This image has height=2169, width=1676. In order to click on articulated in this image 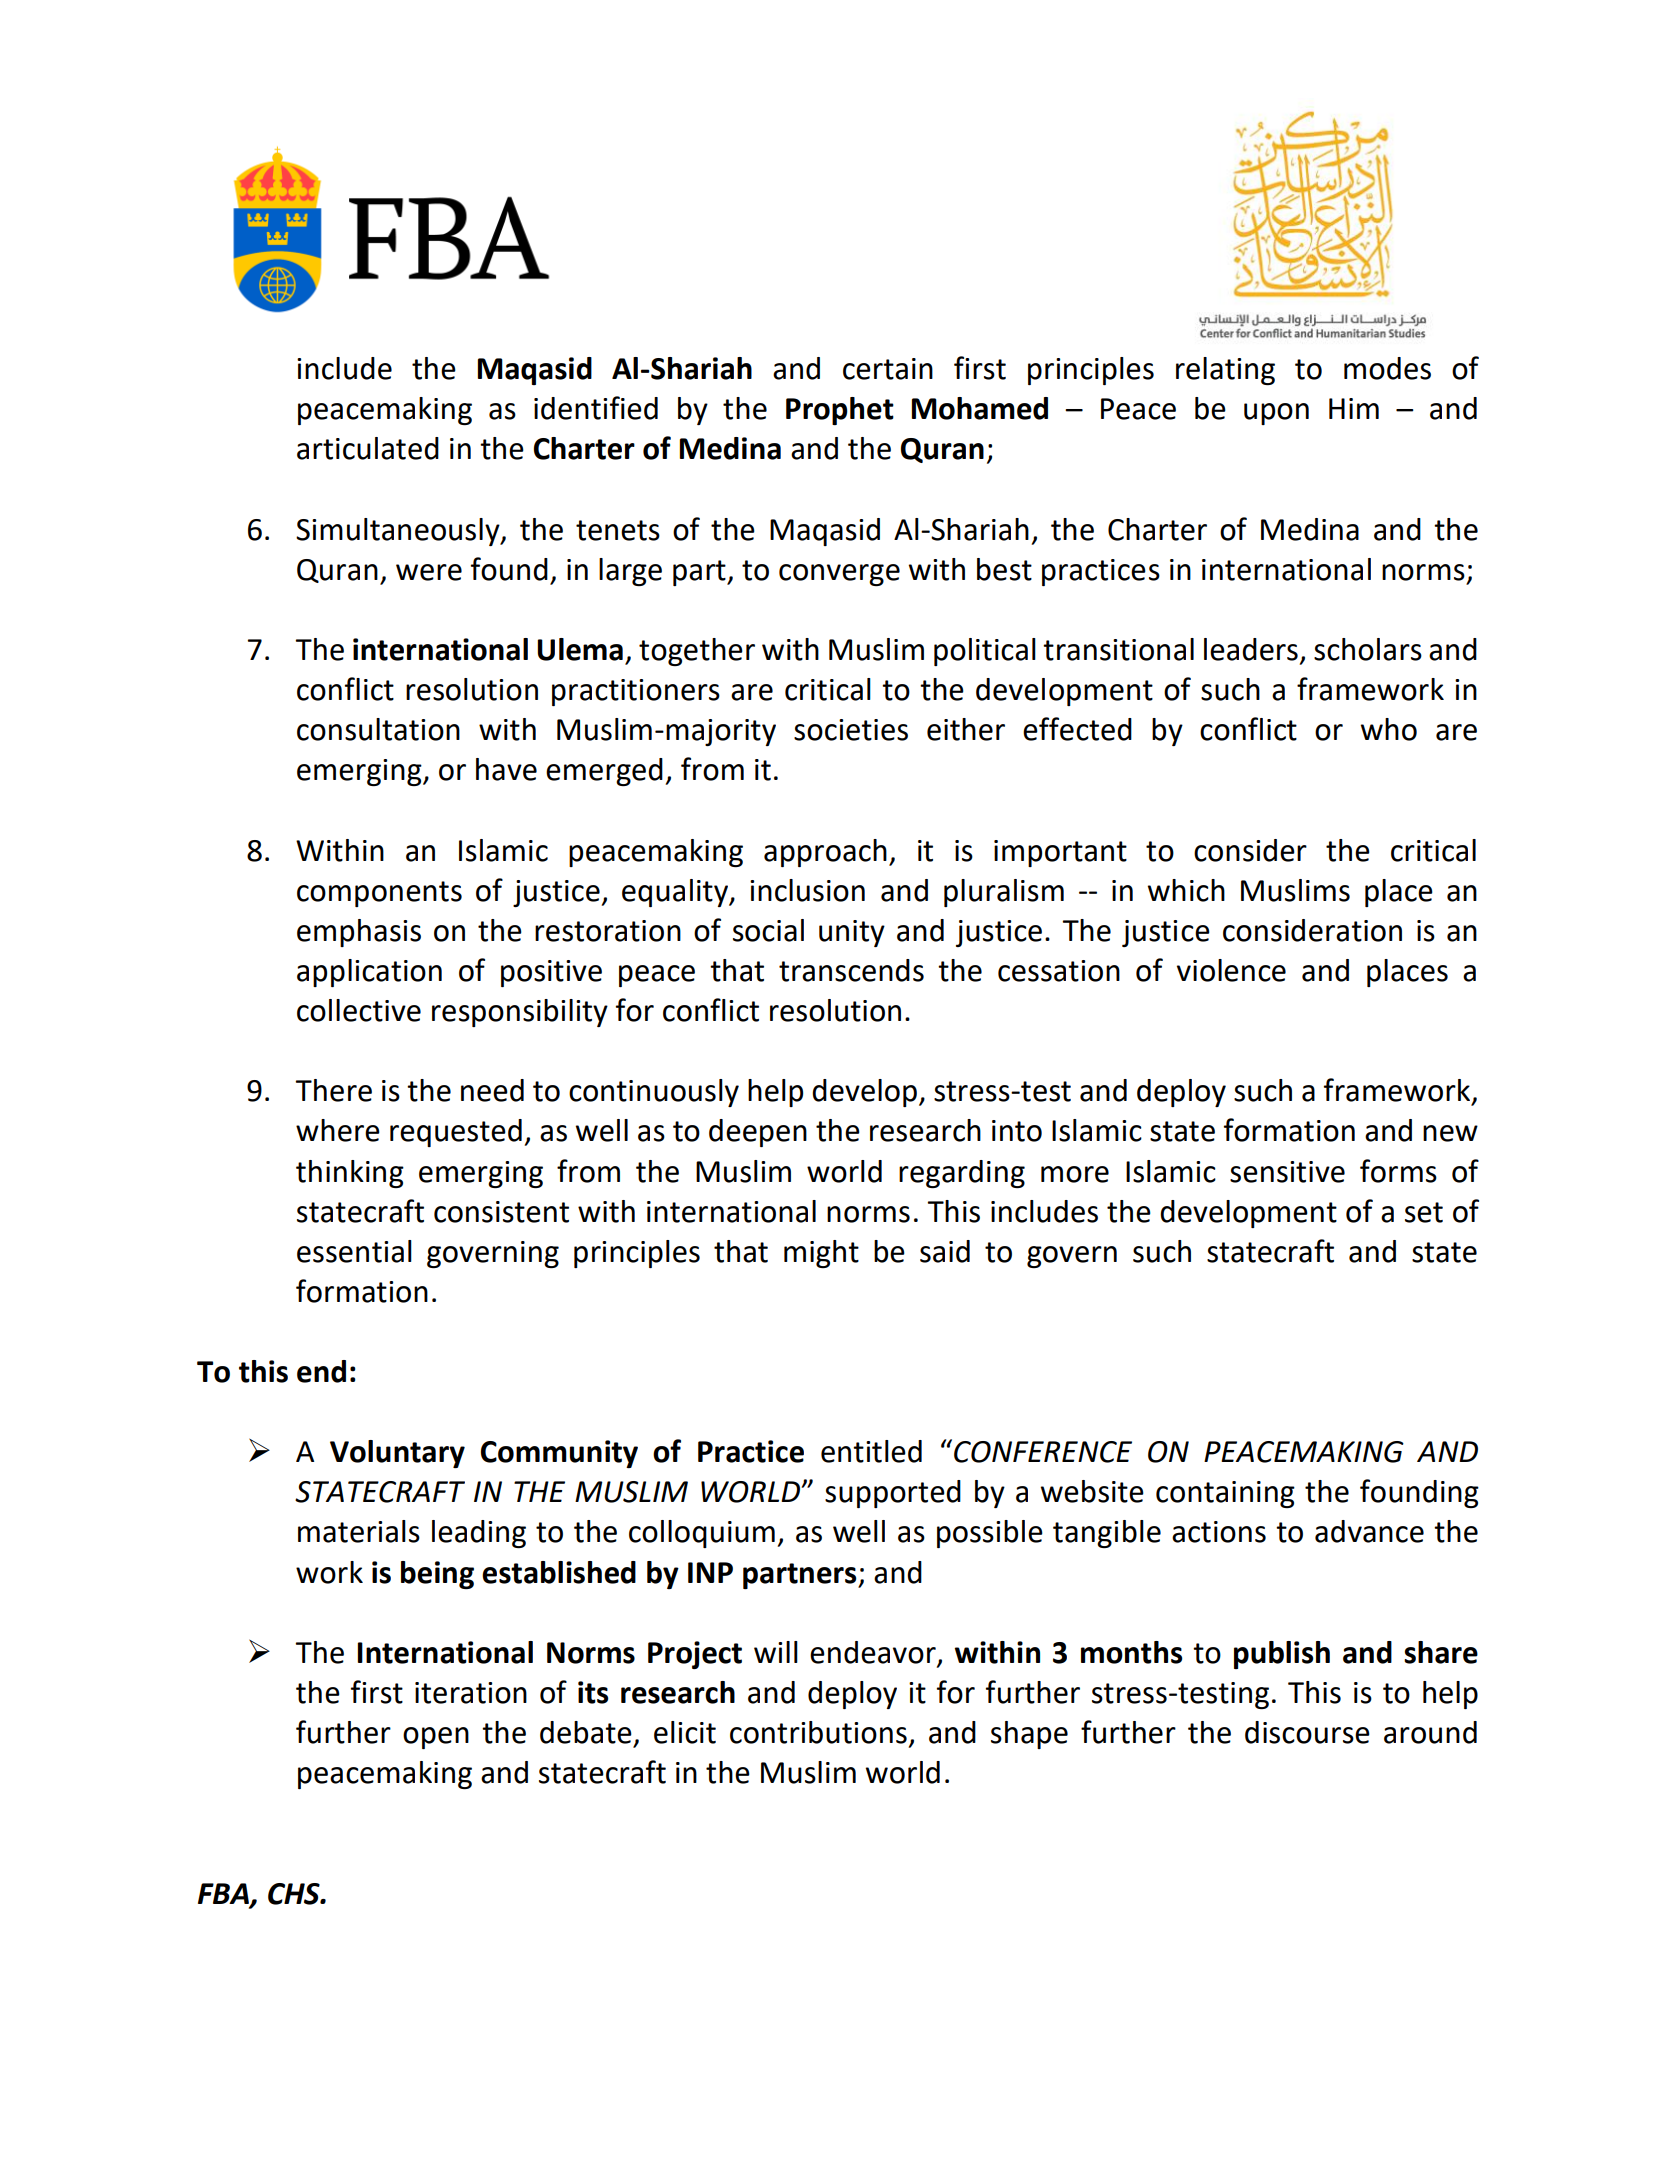, I will do `click(368, 448)`.
